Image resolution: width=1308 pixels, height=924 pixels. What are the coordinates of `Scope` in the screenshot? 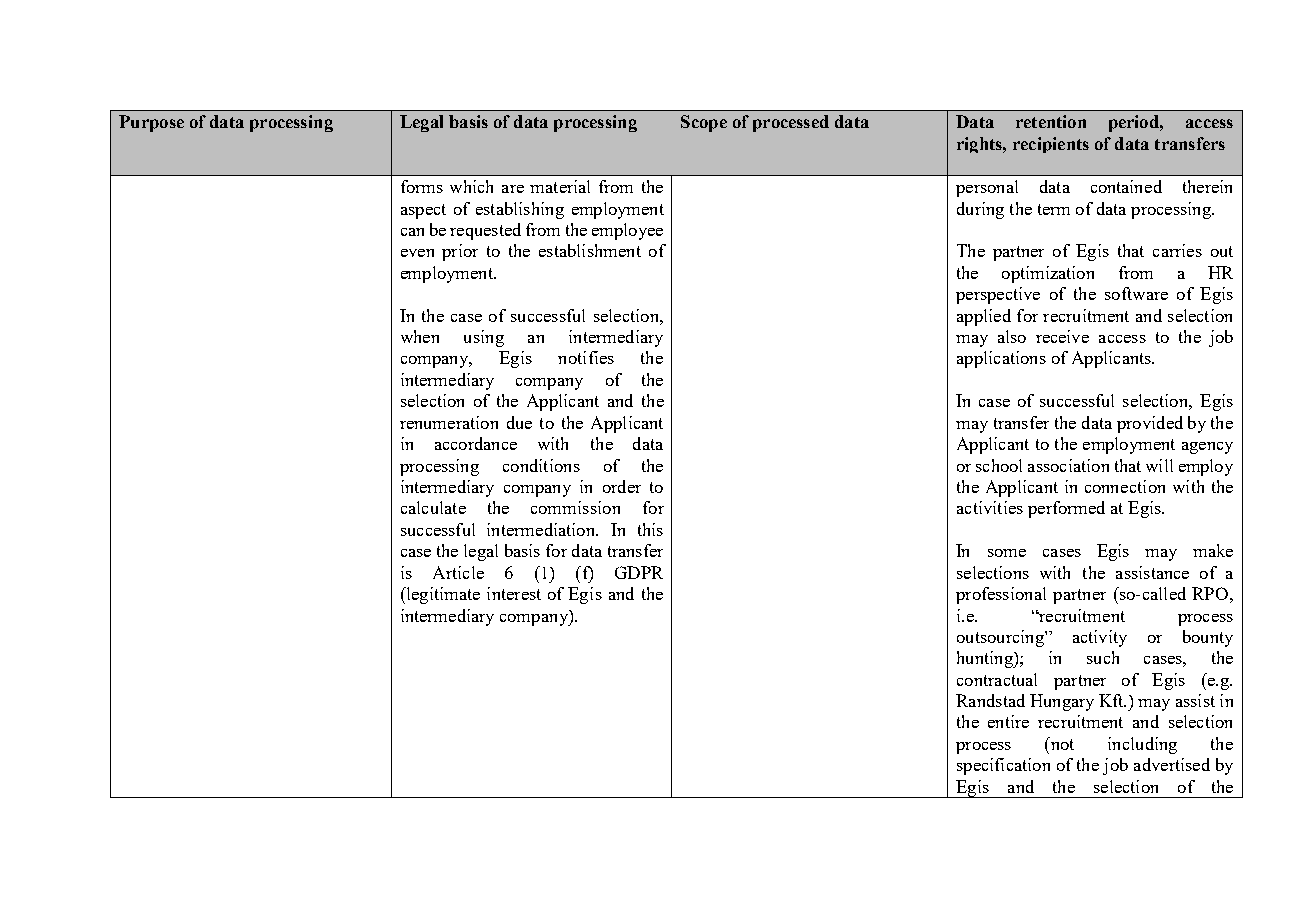 It's located at (704, 123).
